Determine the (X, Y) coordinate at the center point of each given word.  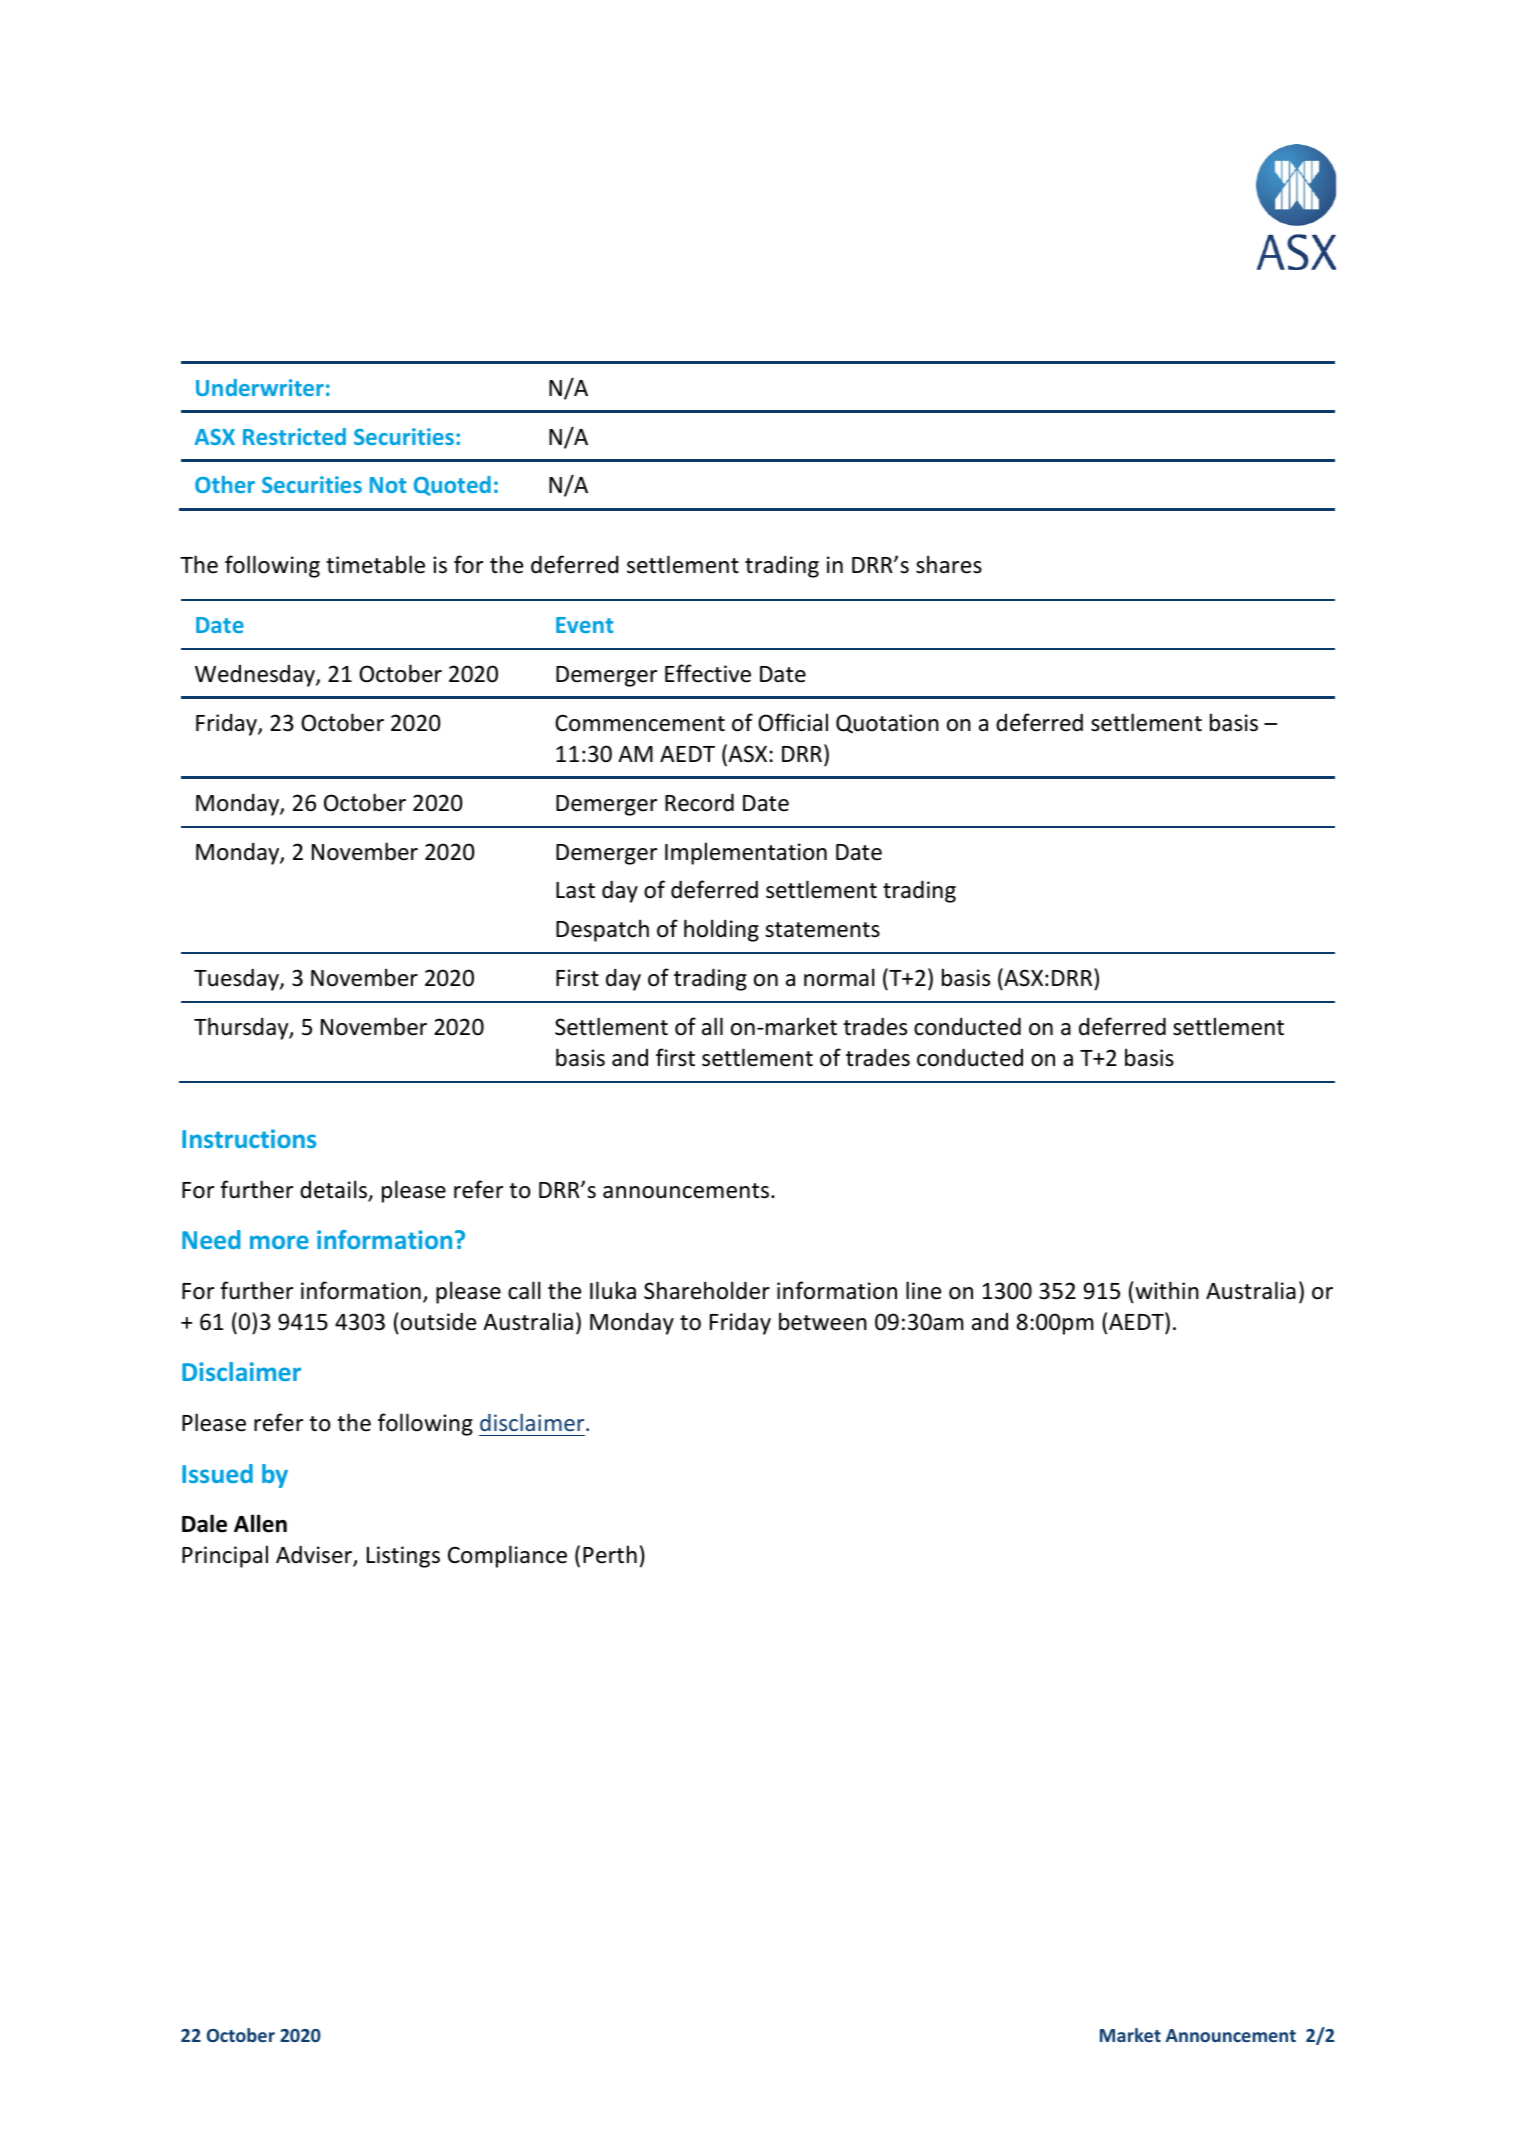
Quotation (887, 724)
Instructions (249, 1138)
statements (822, 930)
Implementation (746, 853)
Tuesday (237, 979)
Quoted (452, 486)
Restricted (294, 436)
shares (949, 564)
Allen (260, 1523)
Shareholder (707, 1290)
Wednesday (256, 676)
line (923, 1290)
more (279, 1242)
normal (839, 977)
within (1167, 1290)
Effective (708, 673)
